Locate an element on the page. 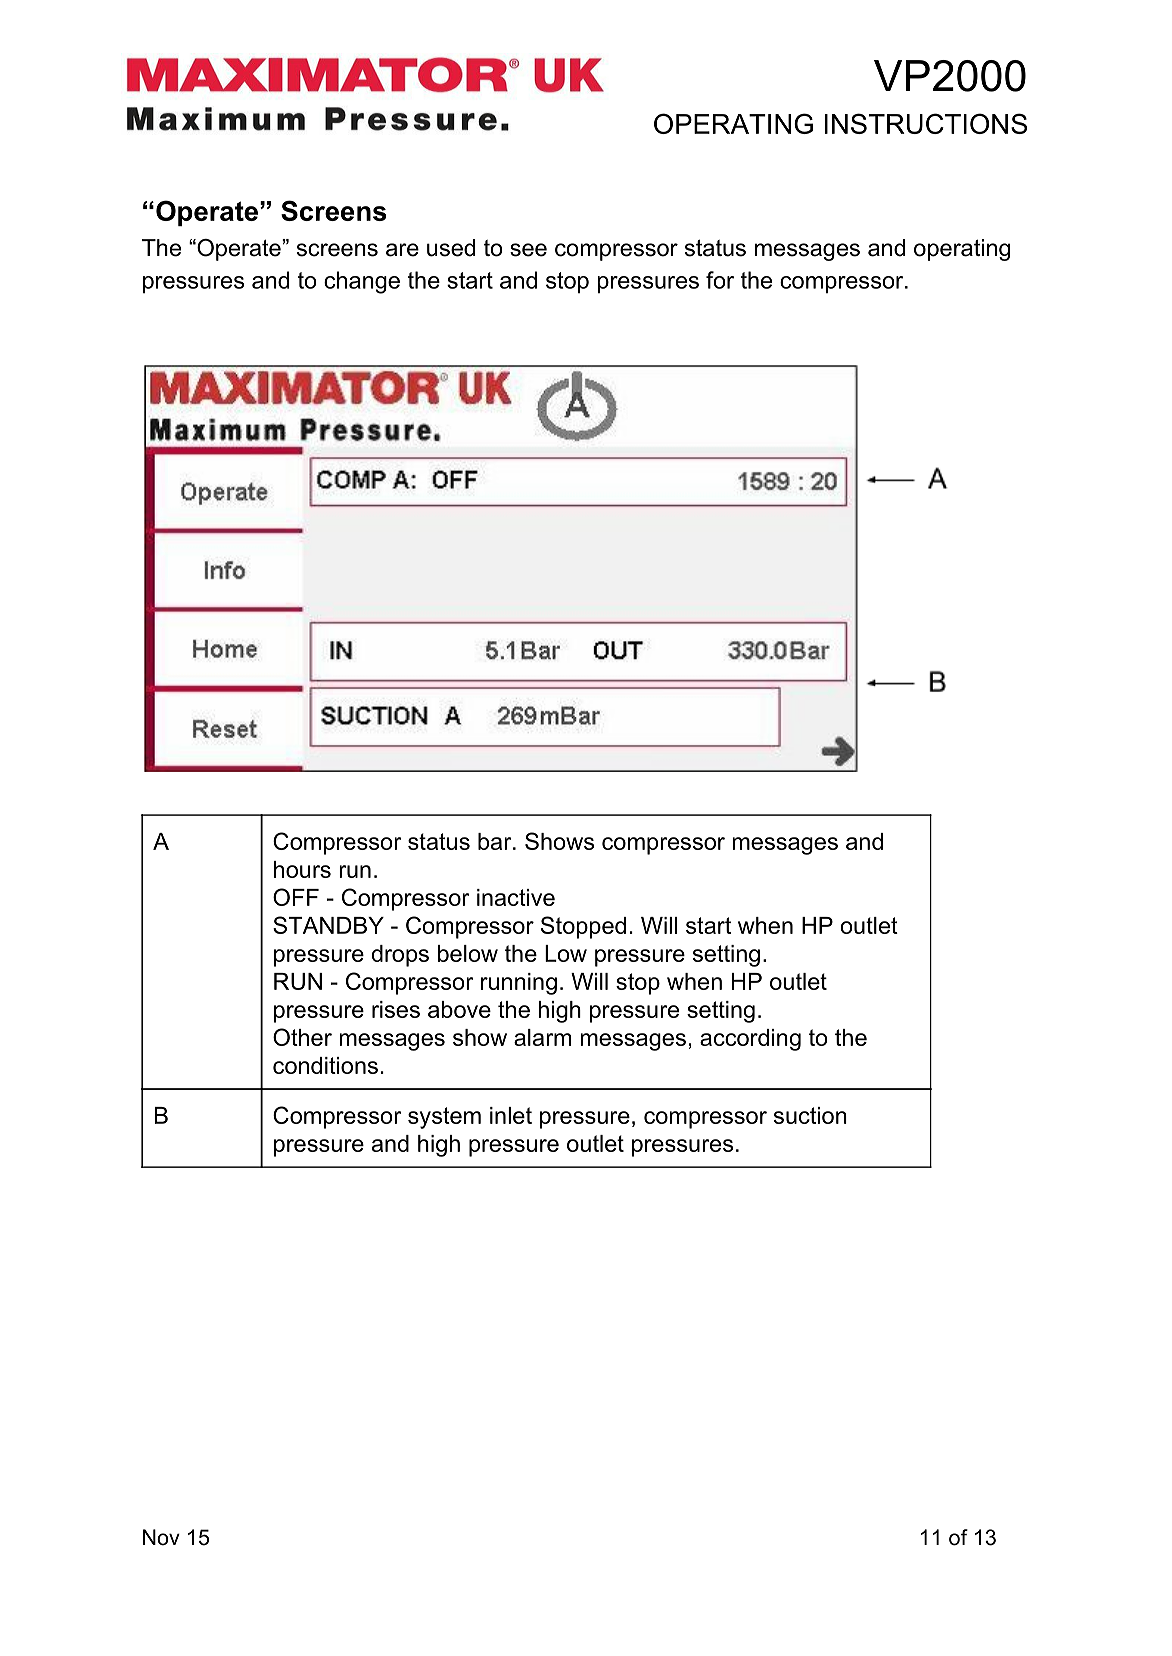 Image resolution: width=1172 pixels, height=1656 pixels. hours is located at coordinates (302, 869).
